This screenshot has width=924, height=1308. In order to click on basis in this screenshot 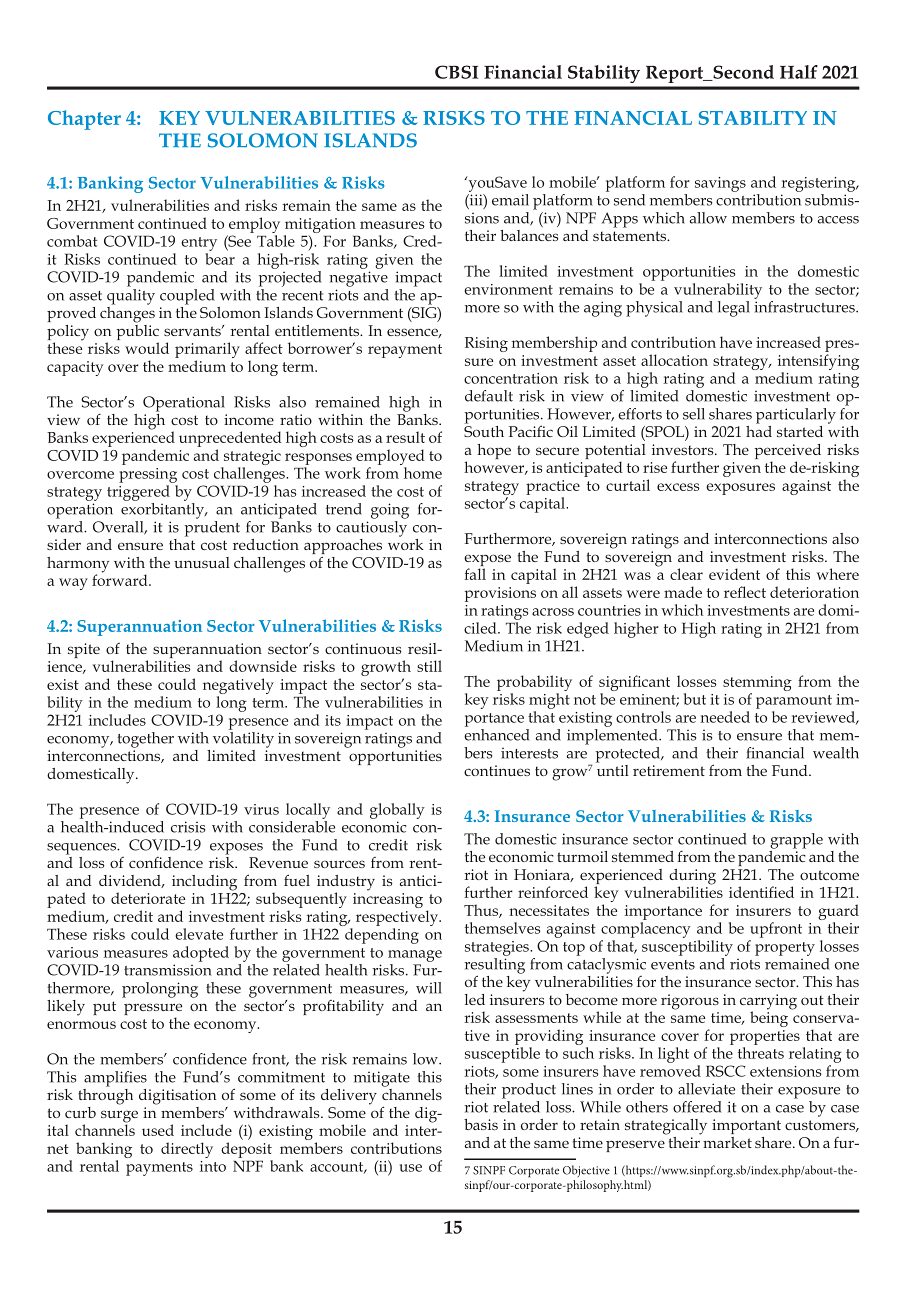, I will do `click(481, 1124)`.
